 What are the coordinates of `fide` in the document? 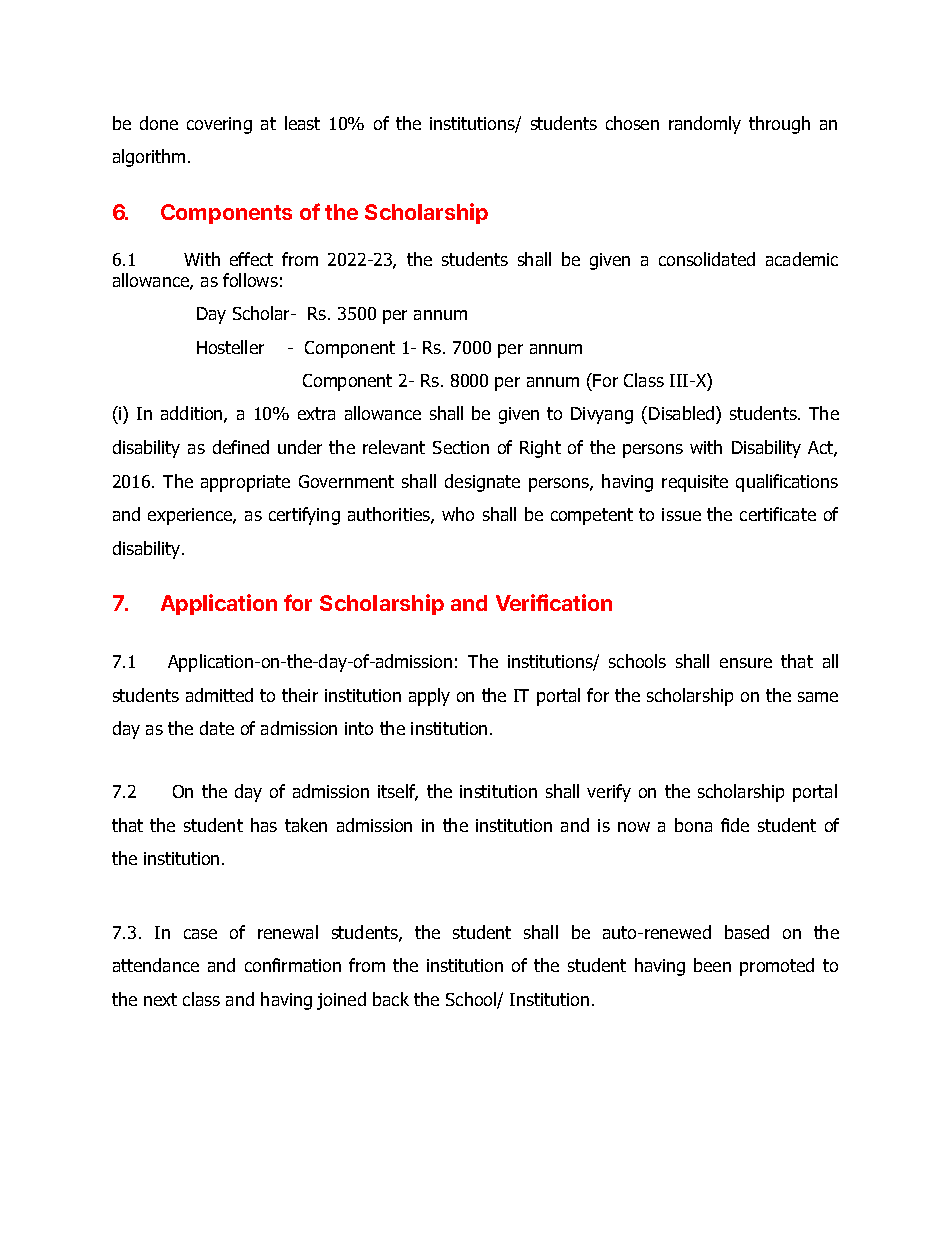 It's located at (735, 825).
